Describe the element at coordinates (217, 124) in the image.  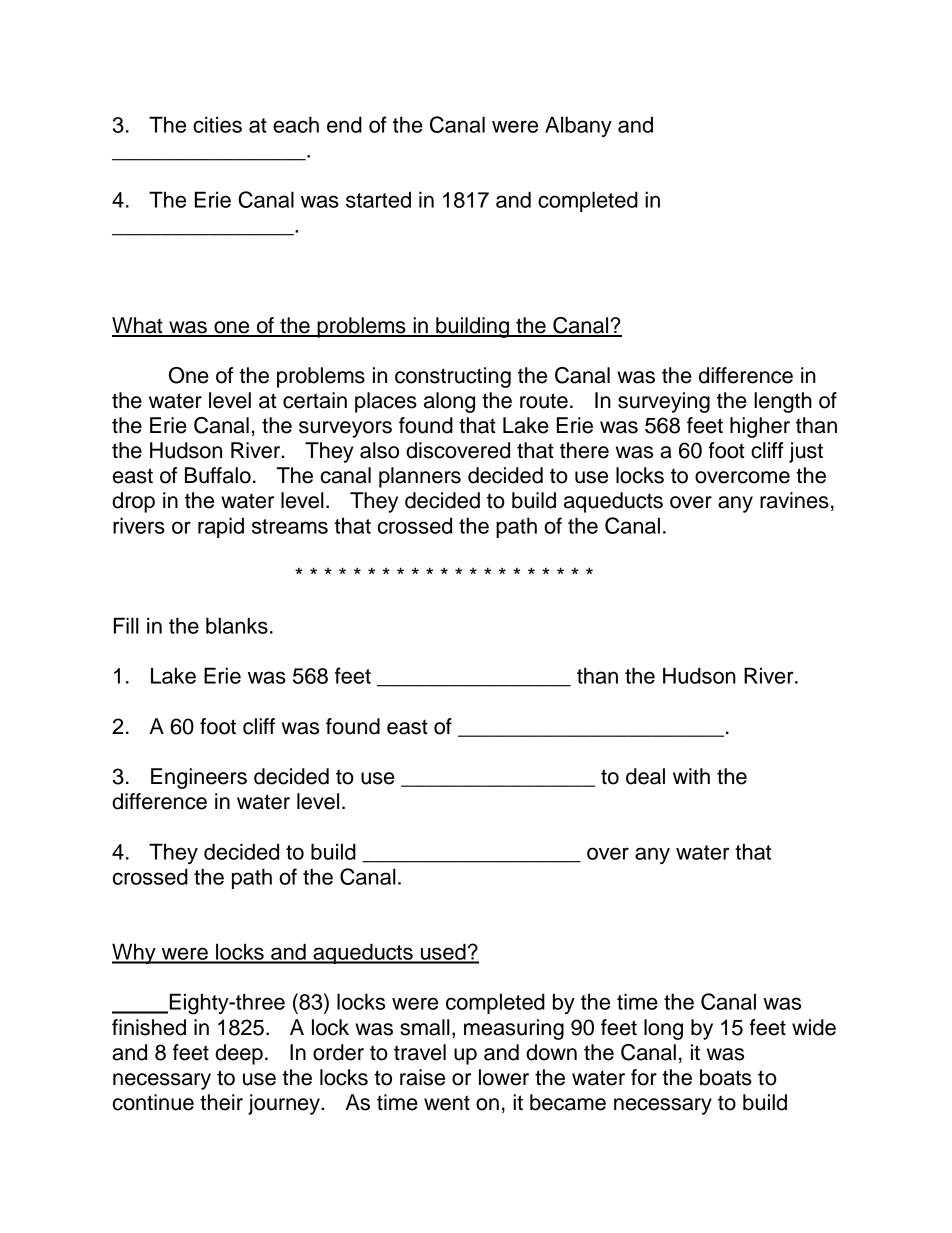
I see `cities` at that location.
